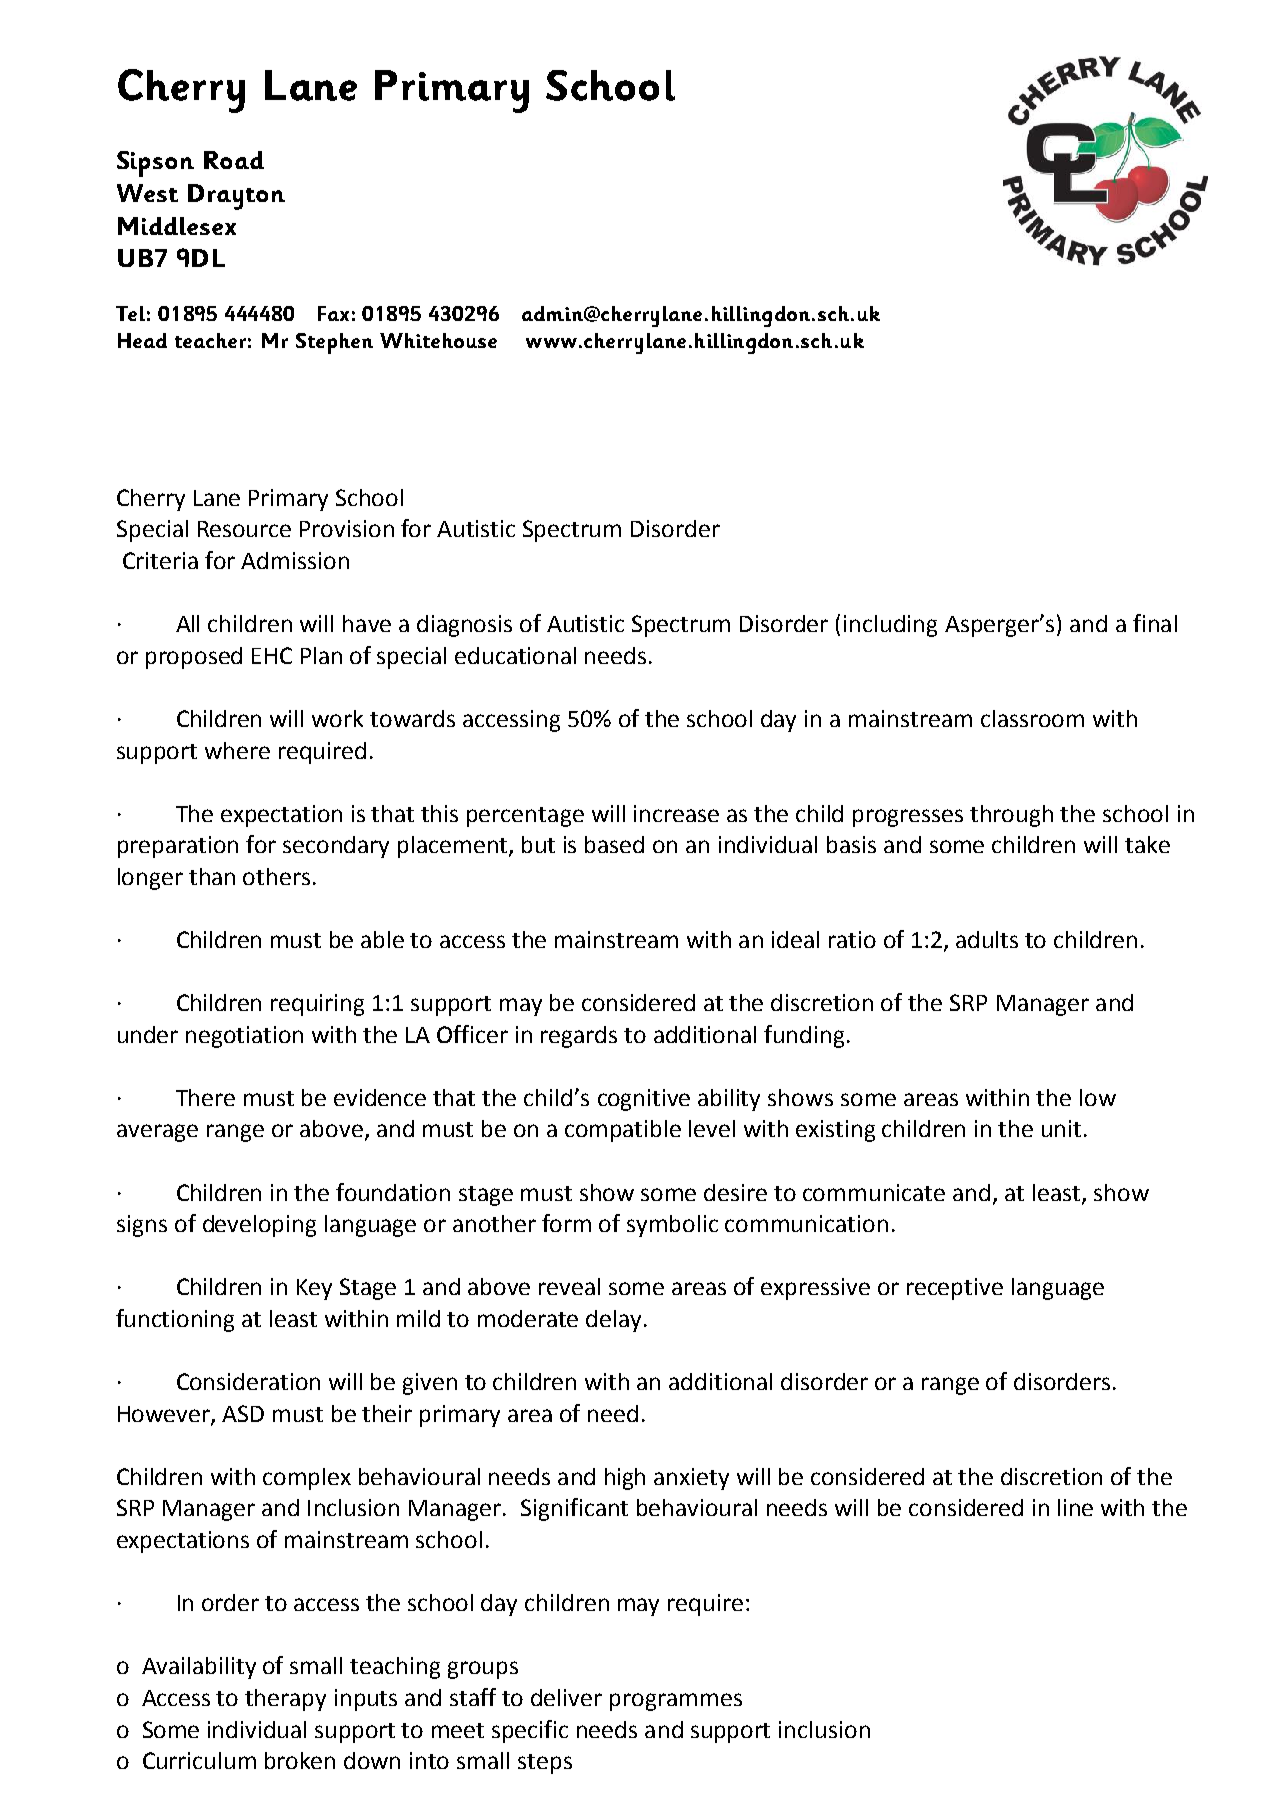  I want to click on Whitehouse, so click(438, 340).
